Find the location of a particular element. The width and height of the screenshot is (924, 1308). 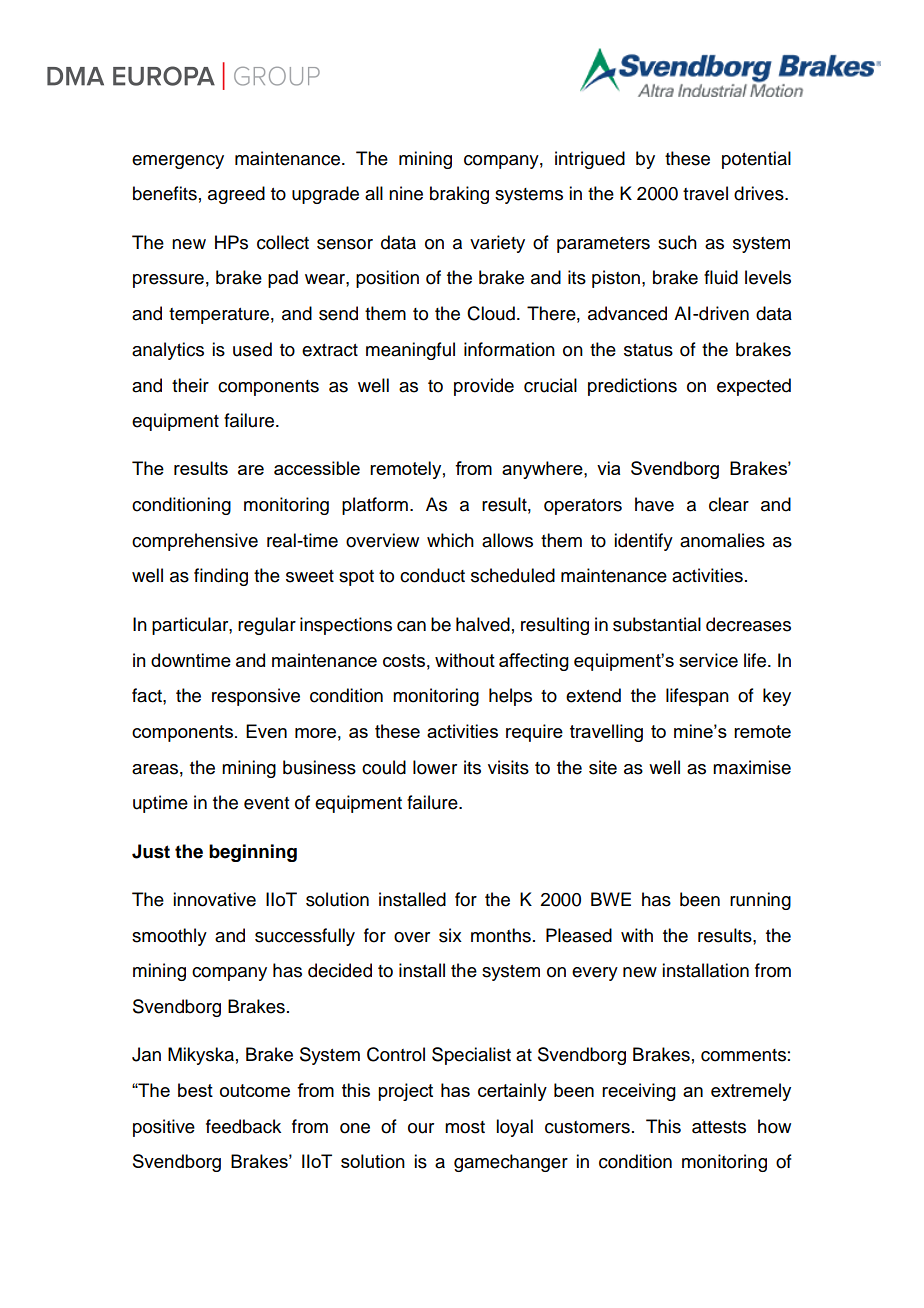

responsive is located at coordinates (256, 697).
